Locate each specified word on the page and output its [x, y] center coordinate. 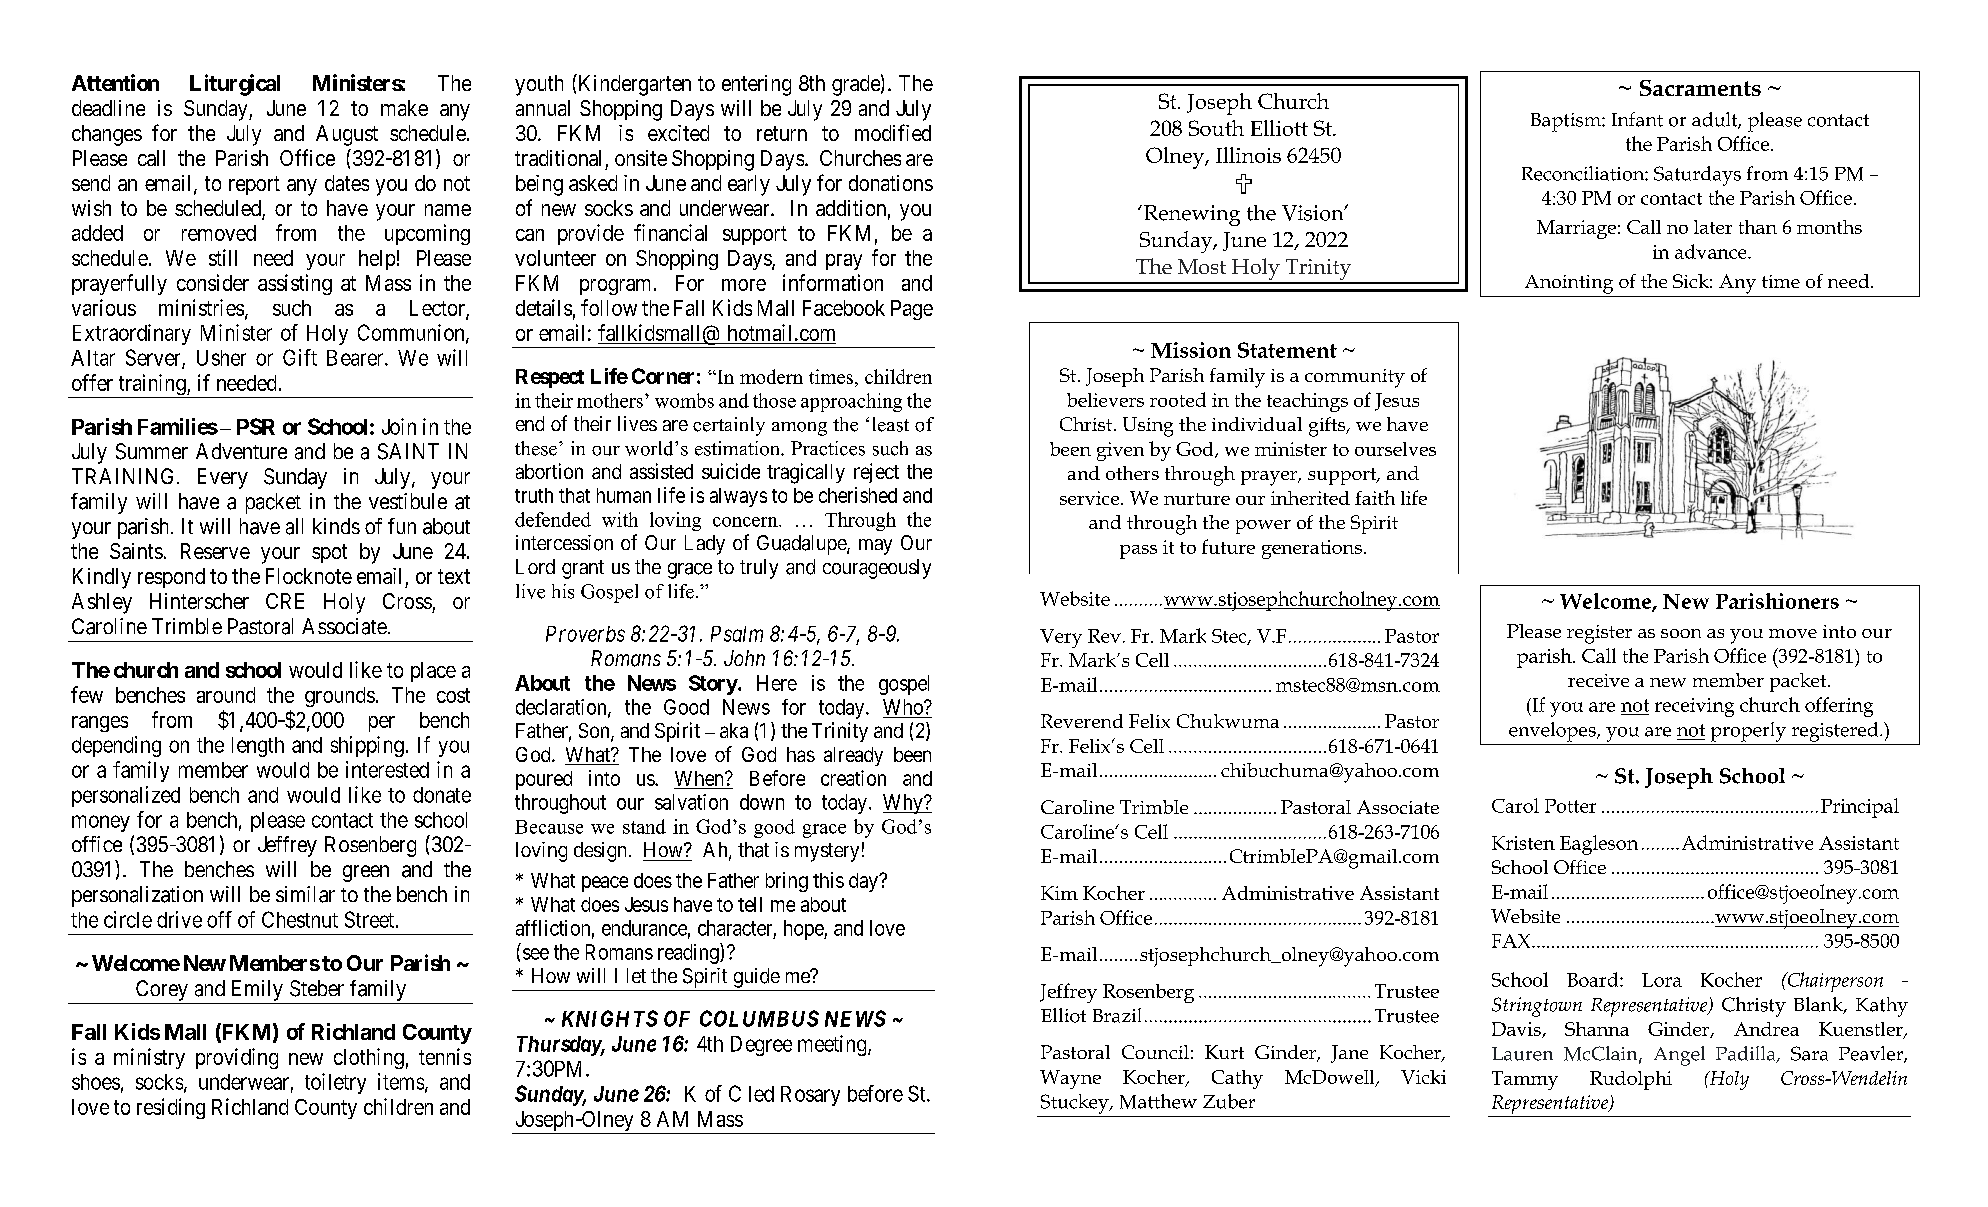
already [853, 756]
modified [893, 132]
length [258, 747]
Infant [1637, 119]
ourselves [1395, 449]
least [891, 424]
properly [1748, 732]
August [347, 135]
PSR [256, 426]
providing [237, 1058]
